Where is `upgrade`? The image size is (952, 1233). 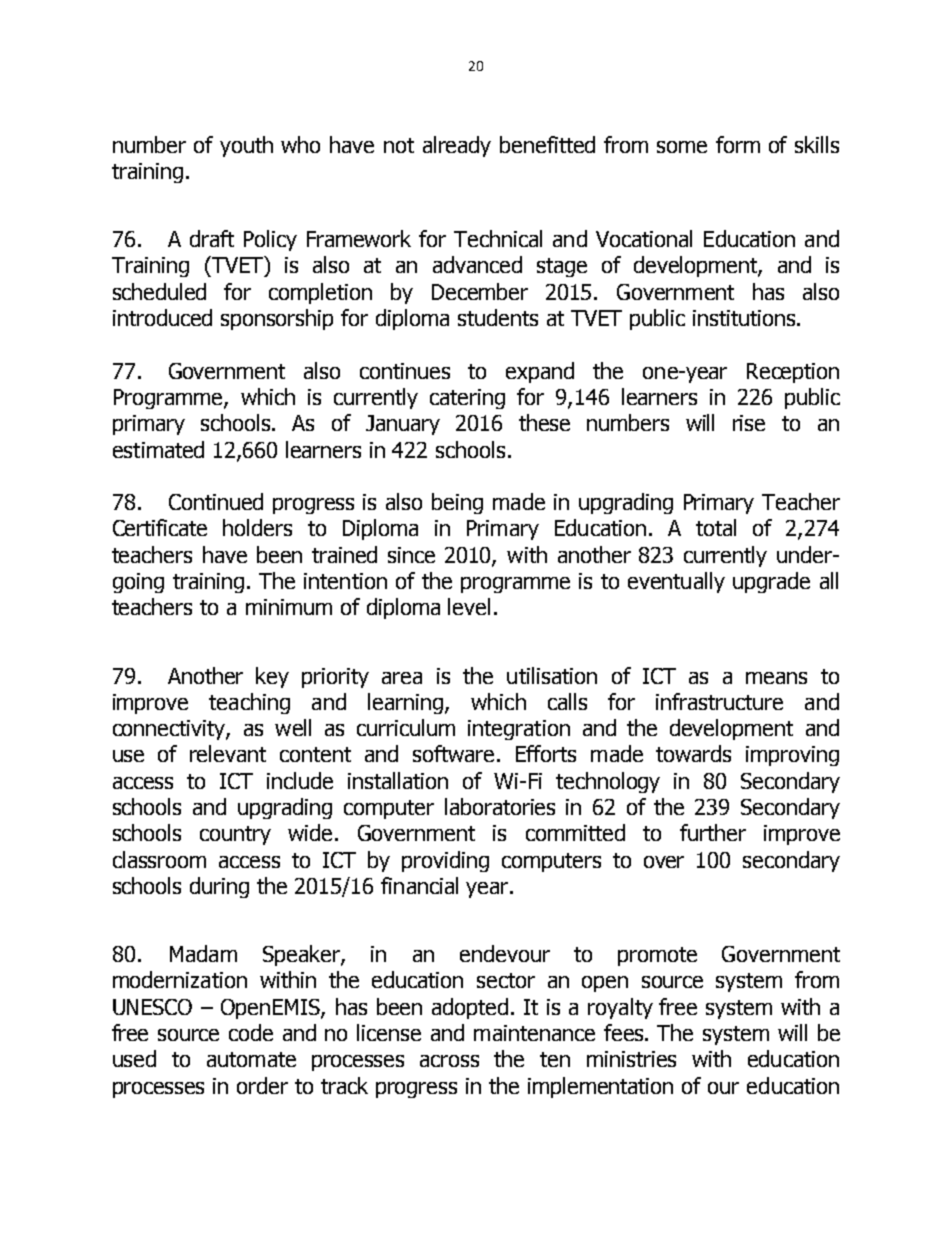 upgrade is located at coordinates (771, 582).
